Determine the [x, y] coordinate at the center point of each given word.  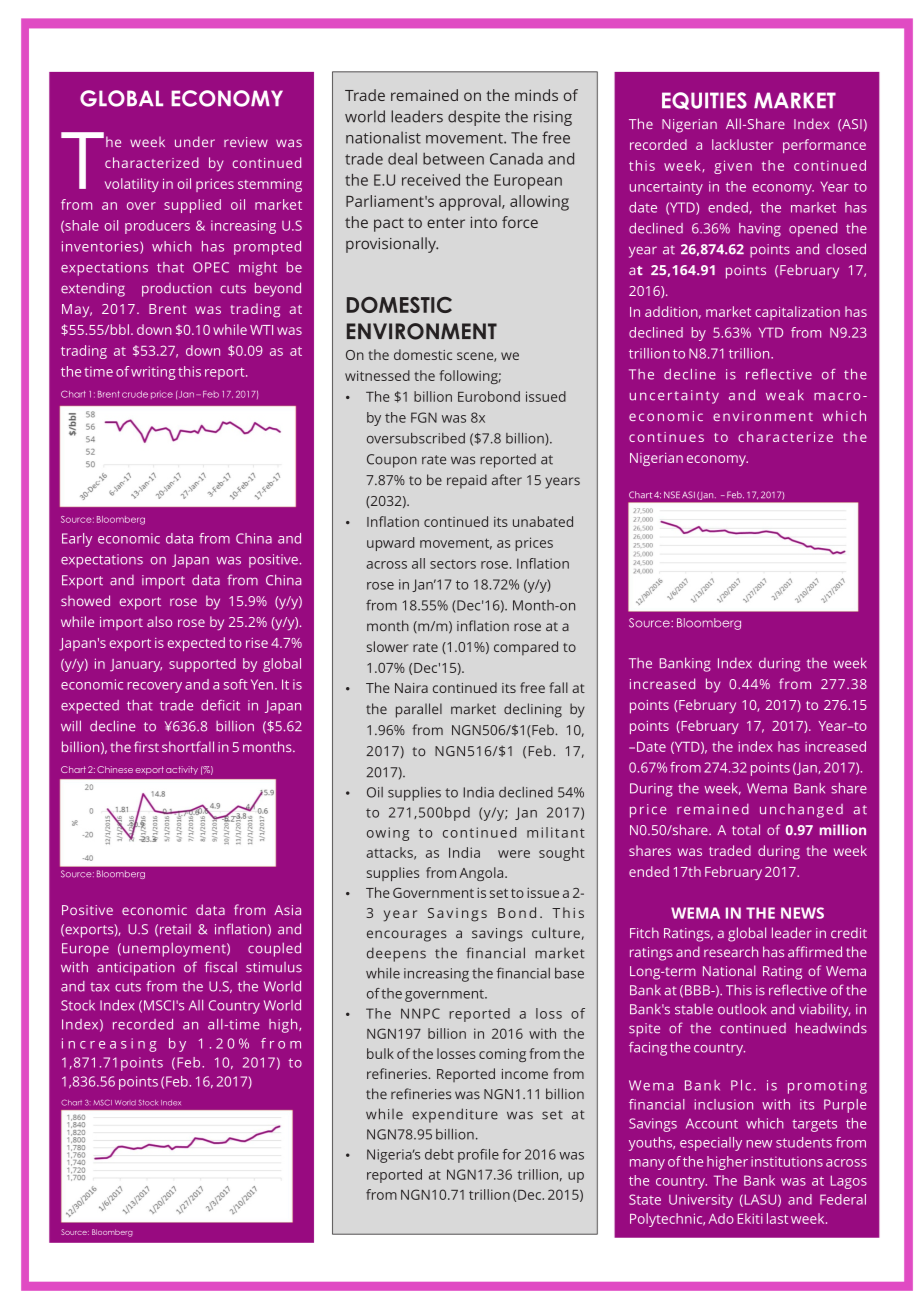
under [195, 141]
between [453, 158]
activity [182, 770]
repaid [467, 481]
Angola [482, 874]
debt [439, 1154]
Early [77, 540]
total [746, 829]
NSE [672, 495]
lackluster [742, 144]
